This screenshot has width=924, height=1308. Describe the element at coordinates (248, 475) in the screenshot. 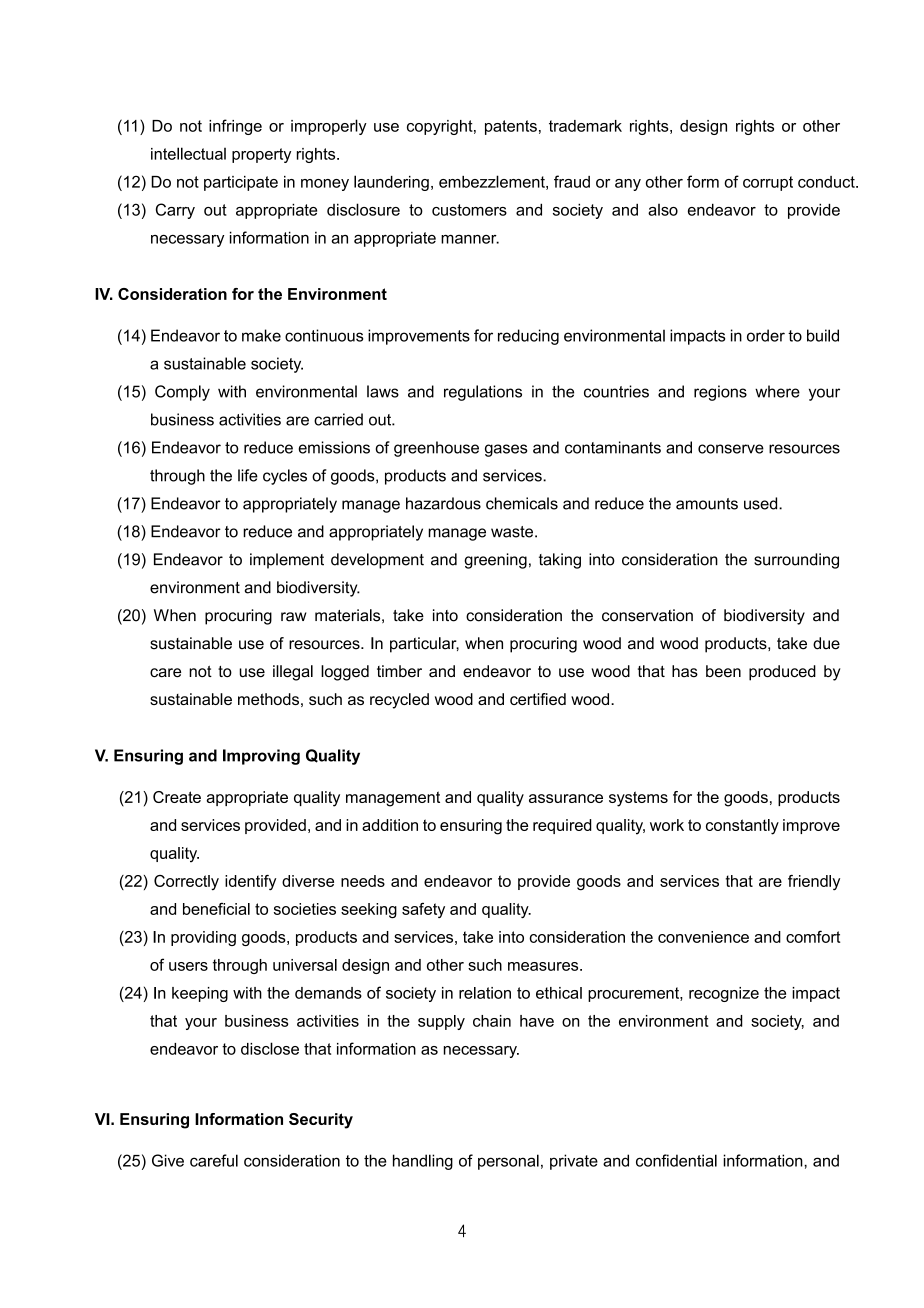

I see `life` at that location.
